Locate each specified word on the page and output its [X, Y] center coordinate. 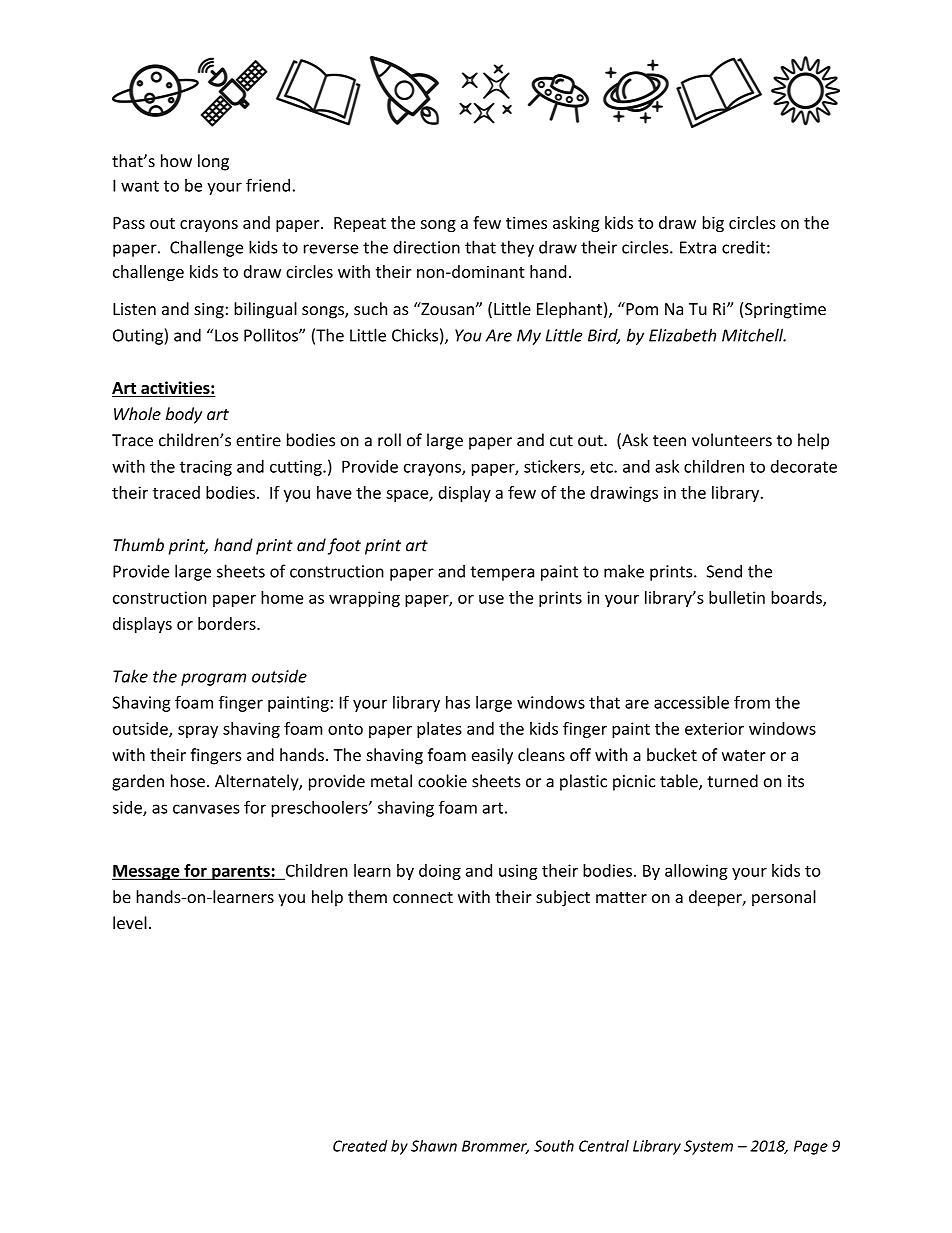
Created [360, 1146]
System [708, 1147]
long [213, 162]
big [713, 224]
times [526, 223]
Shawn [434, 1146]
